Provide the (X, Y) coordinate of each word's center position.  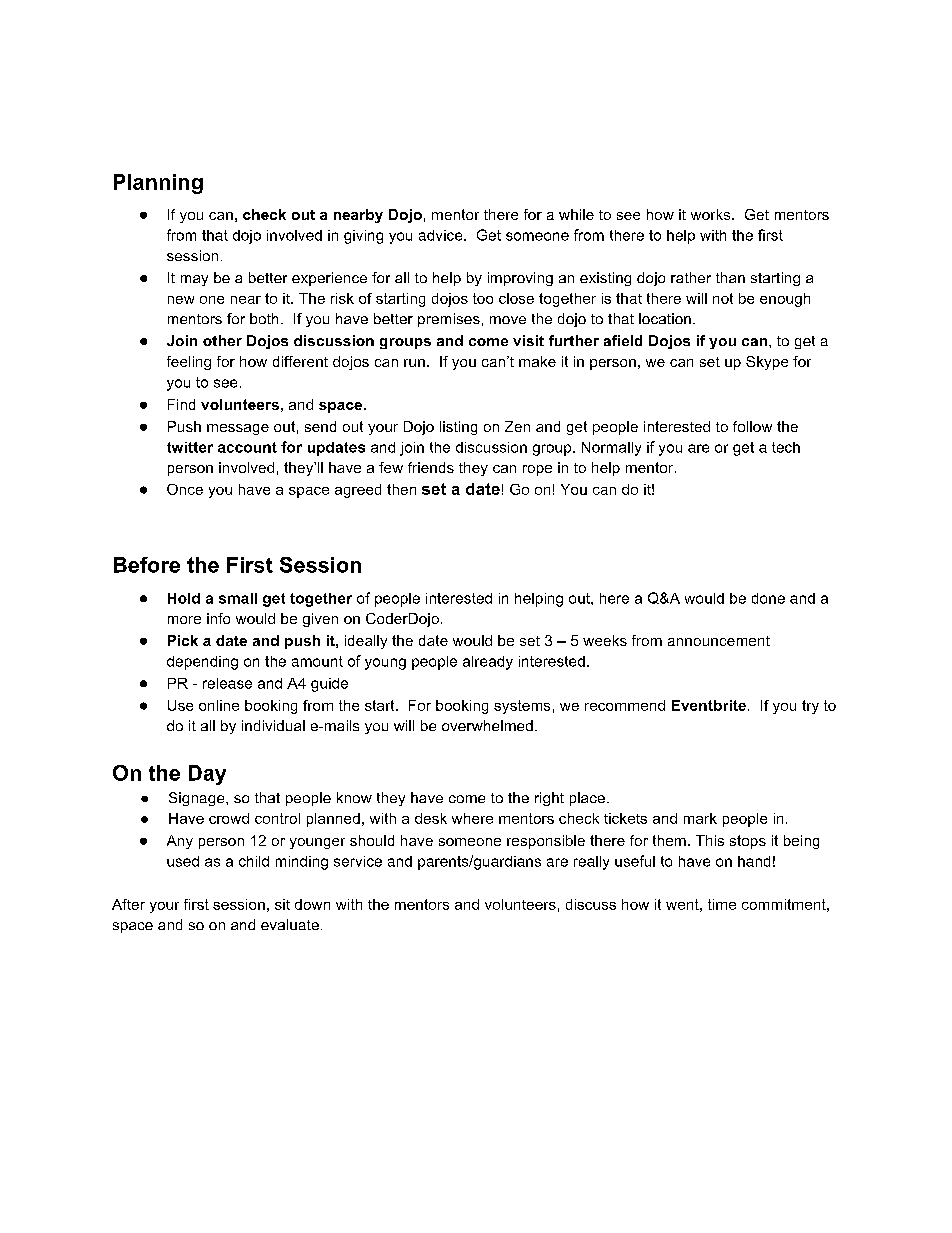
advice (442, 235)
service (358, 861)
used (183, 861)
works (712, 214)
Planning (158, 184)
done (768, 598)
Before (147, 565)
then (401, 489)
